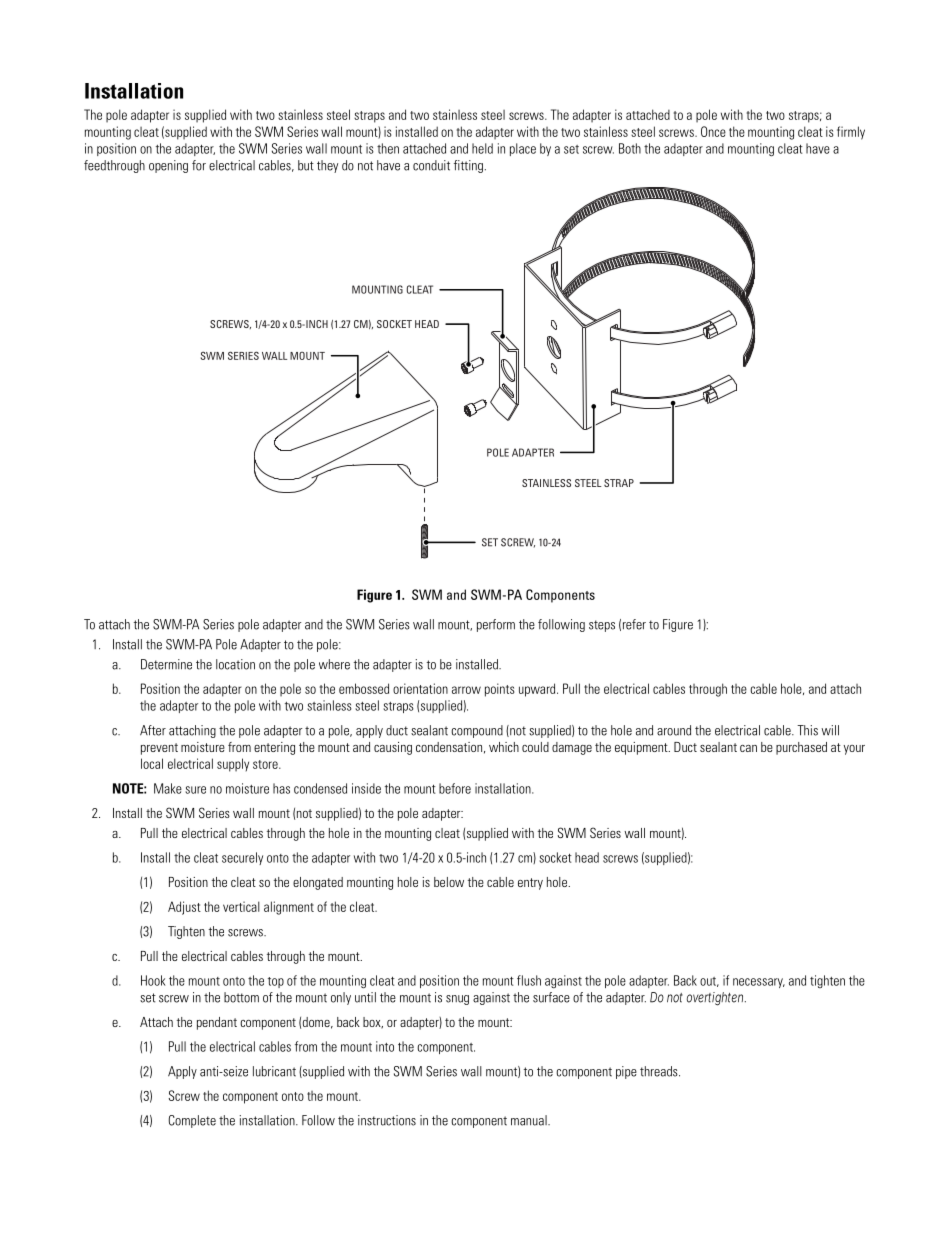  I want to click on lubricant, so click(274, 1071).
